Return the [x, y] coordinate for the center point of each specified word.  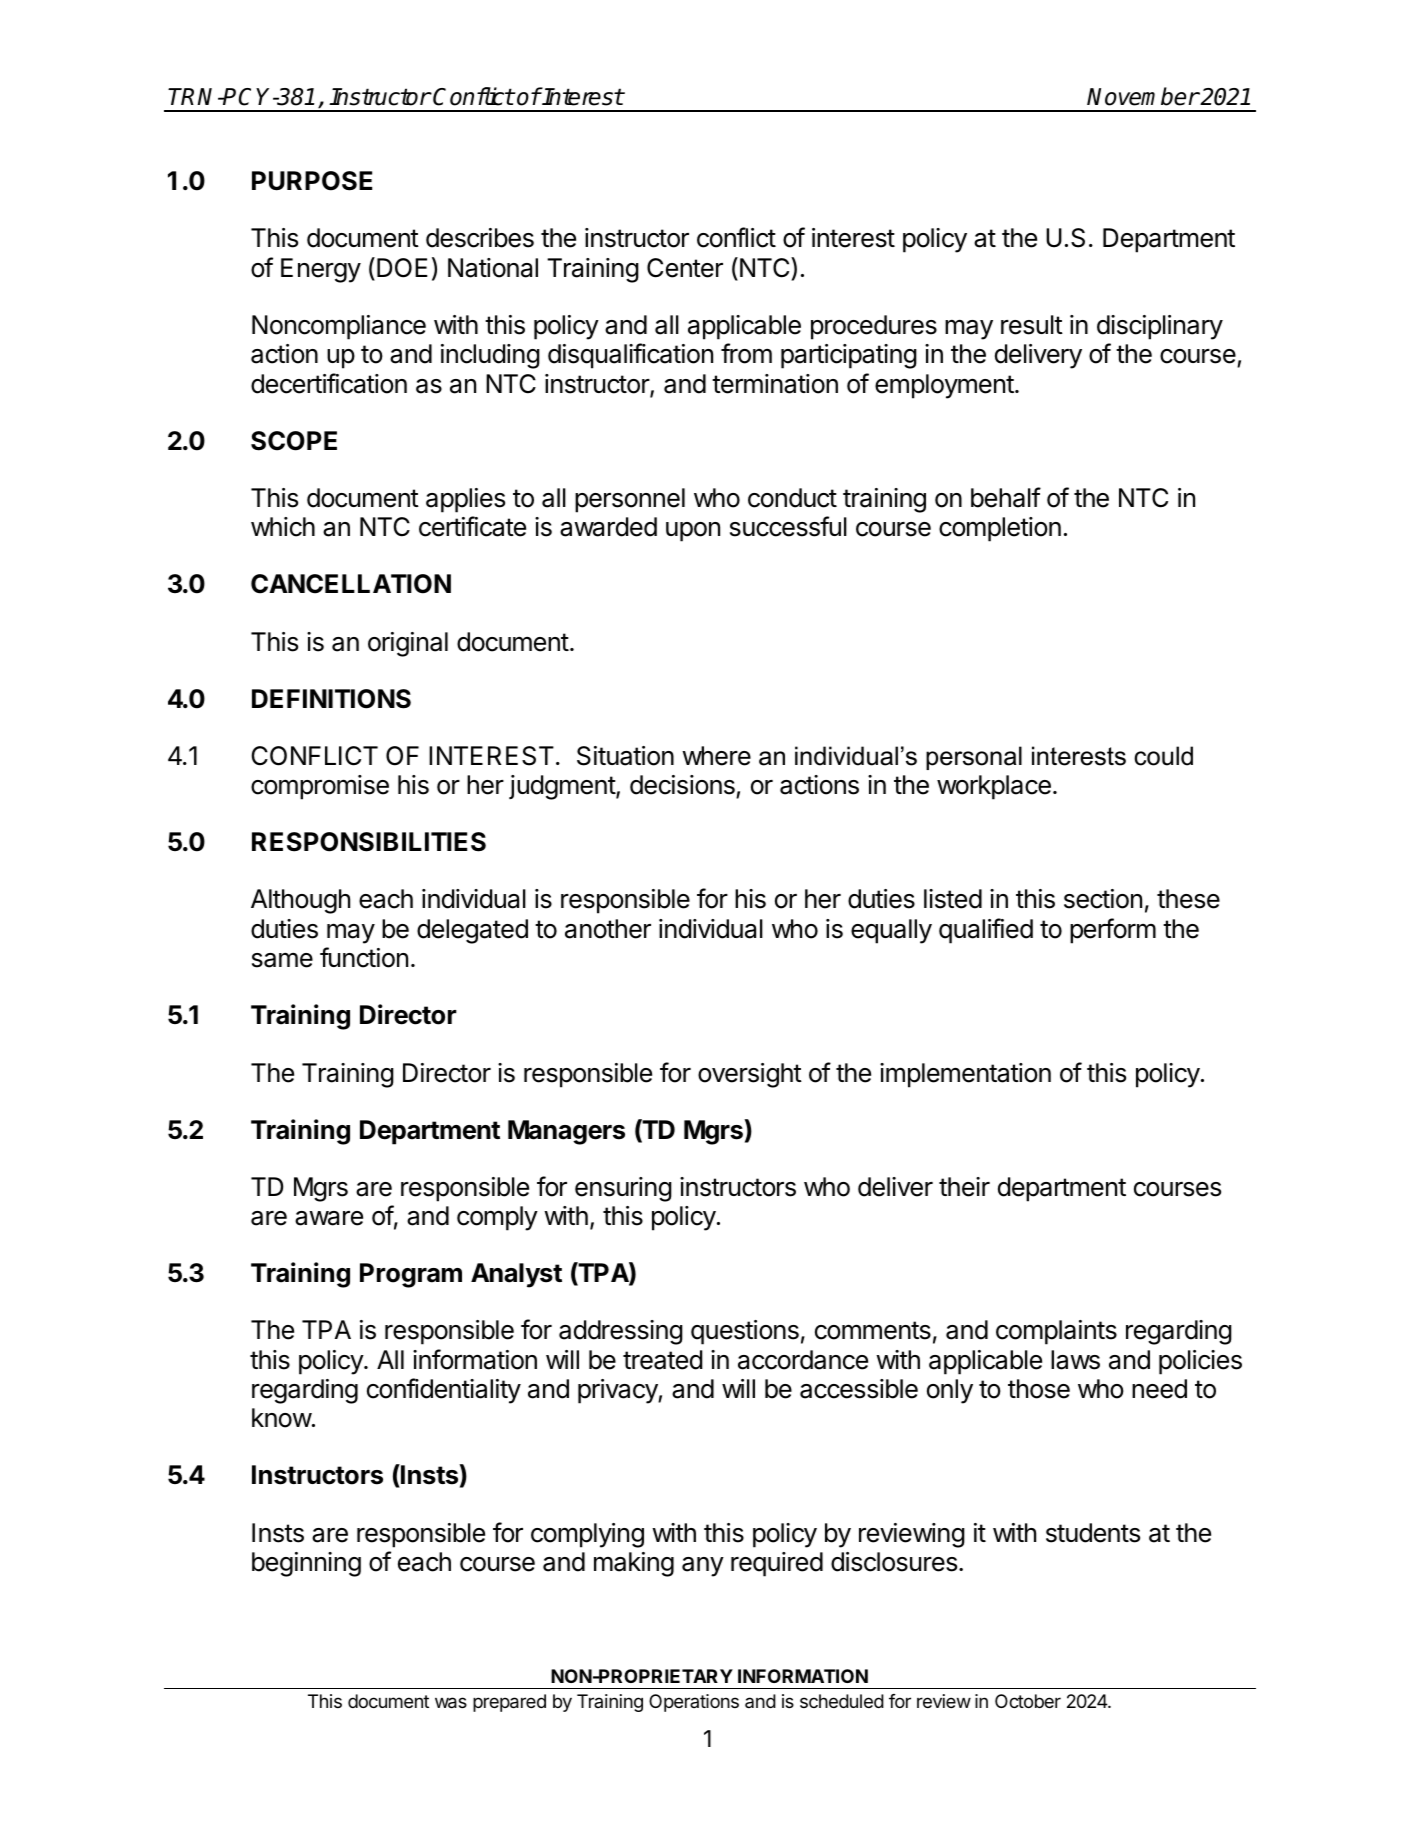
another [608, 929]
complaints [1056, 1332]
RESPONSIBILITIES [369, 842]
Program [411, 1275]
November [1143, 96]
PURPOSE [312, 181]
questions [745, 1332]
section [1103, 899]
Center [685, 268]
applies [465, 500]
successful [788, 526]
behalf [1006, 497]
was [451, 1703]
